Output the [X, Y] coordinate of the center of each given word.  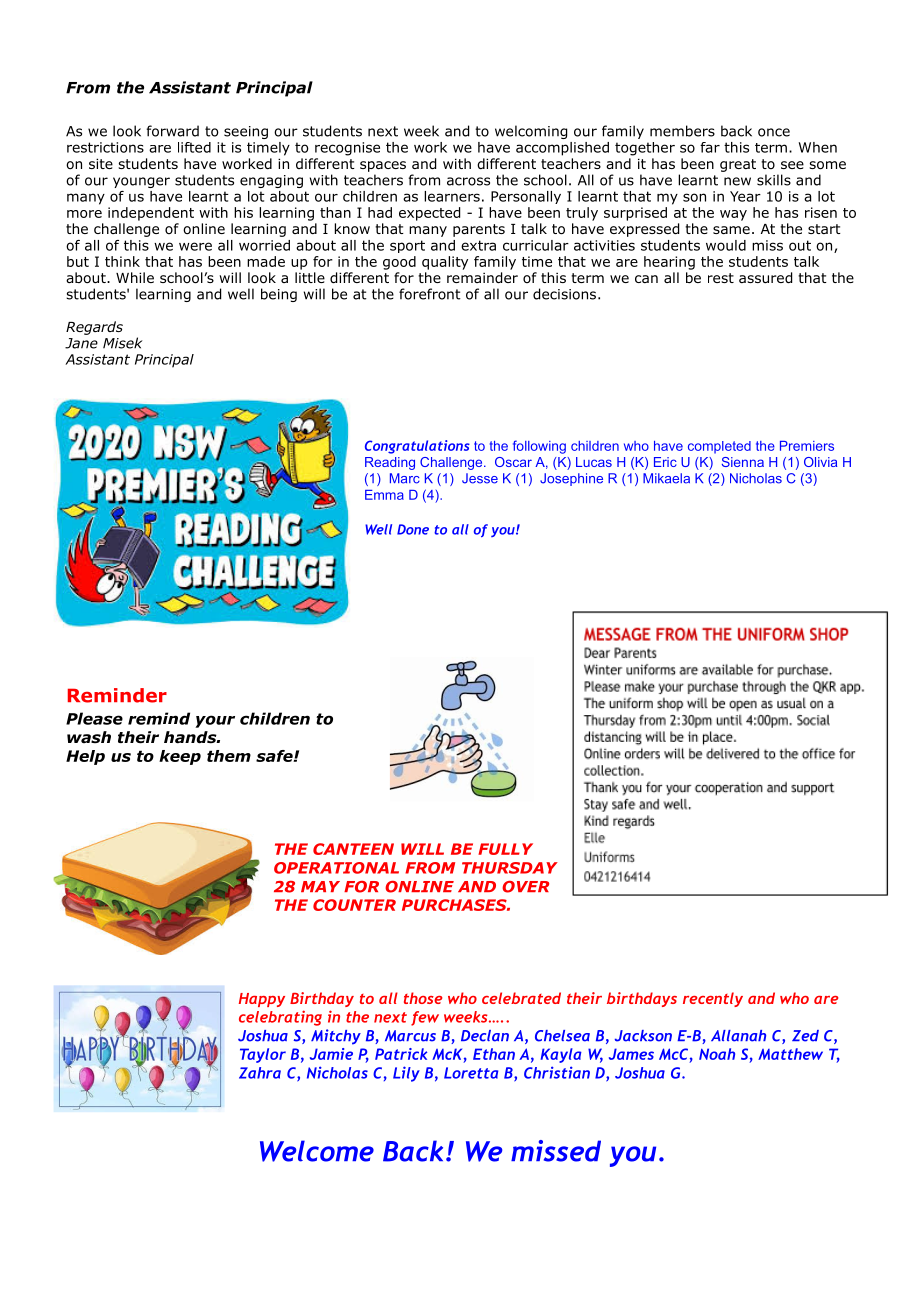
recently [713, 999]
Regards [94, 328]
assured [765, 278]
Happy [262, 1000]
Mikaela [666, 478]
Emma [384, 495]
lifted [194, 147]
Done [413, 529]
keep [180, 757]
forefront [430, 294]
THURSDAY [510, 868]
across [468, 181]
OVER [525, 887]
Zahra [260, 1073]
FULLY [505, 849]
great [738, 165]
